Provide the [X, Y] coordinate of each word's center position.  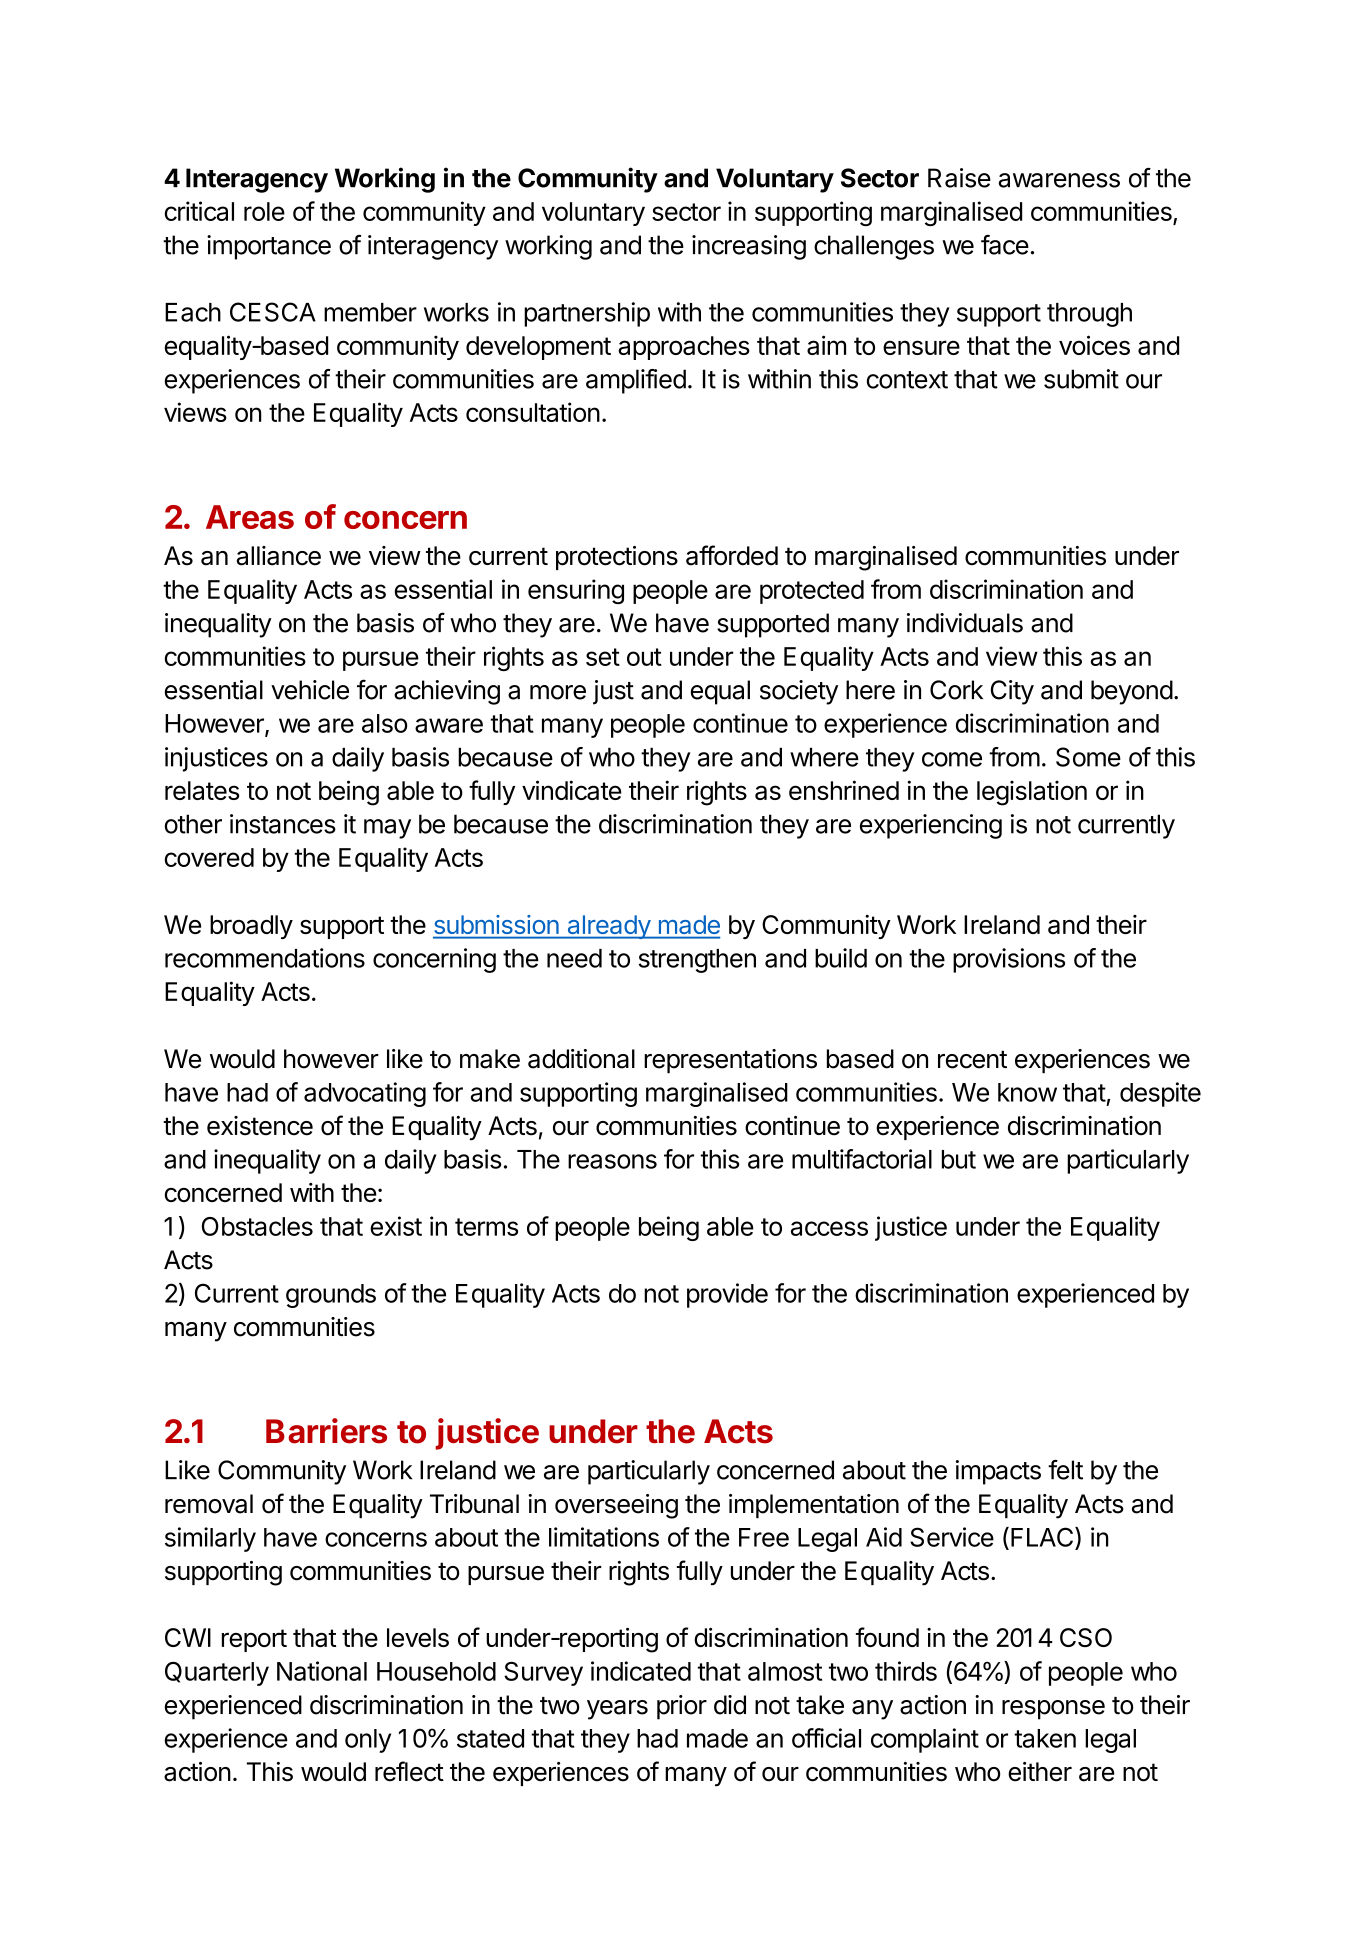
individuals [965, 623]
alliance [279, 556]
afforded [732, 555]
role [264, 211]
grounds [331, 1296]
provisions [1009, 960]
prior [682, 1707]
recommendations [265, 958]
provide [727, 1295]
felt [1065, 1470]
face [1005, 245]
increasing [749, 247]
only [368, 1741]
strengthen [697, 961]
